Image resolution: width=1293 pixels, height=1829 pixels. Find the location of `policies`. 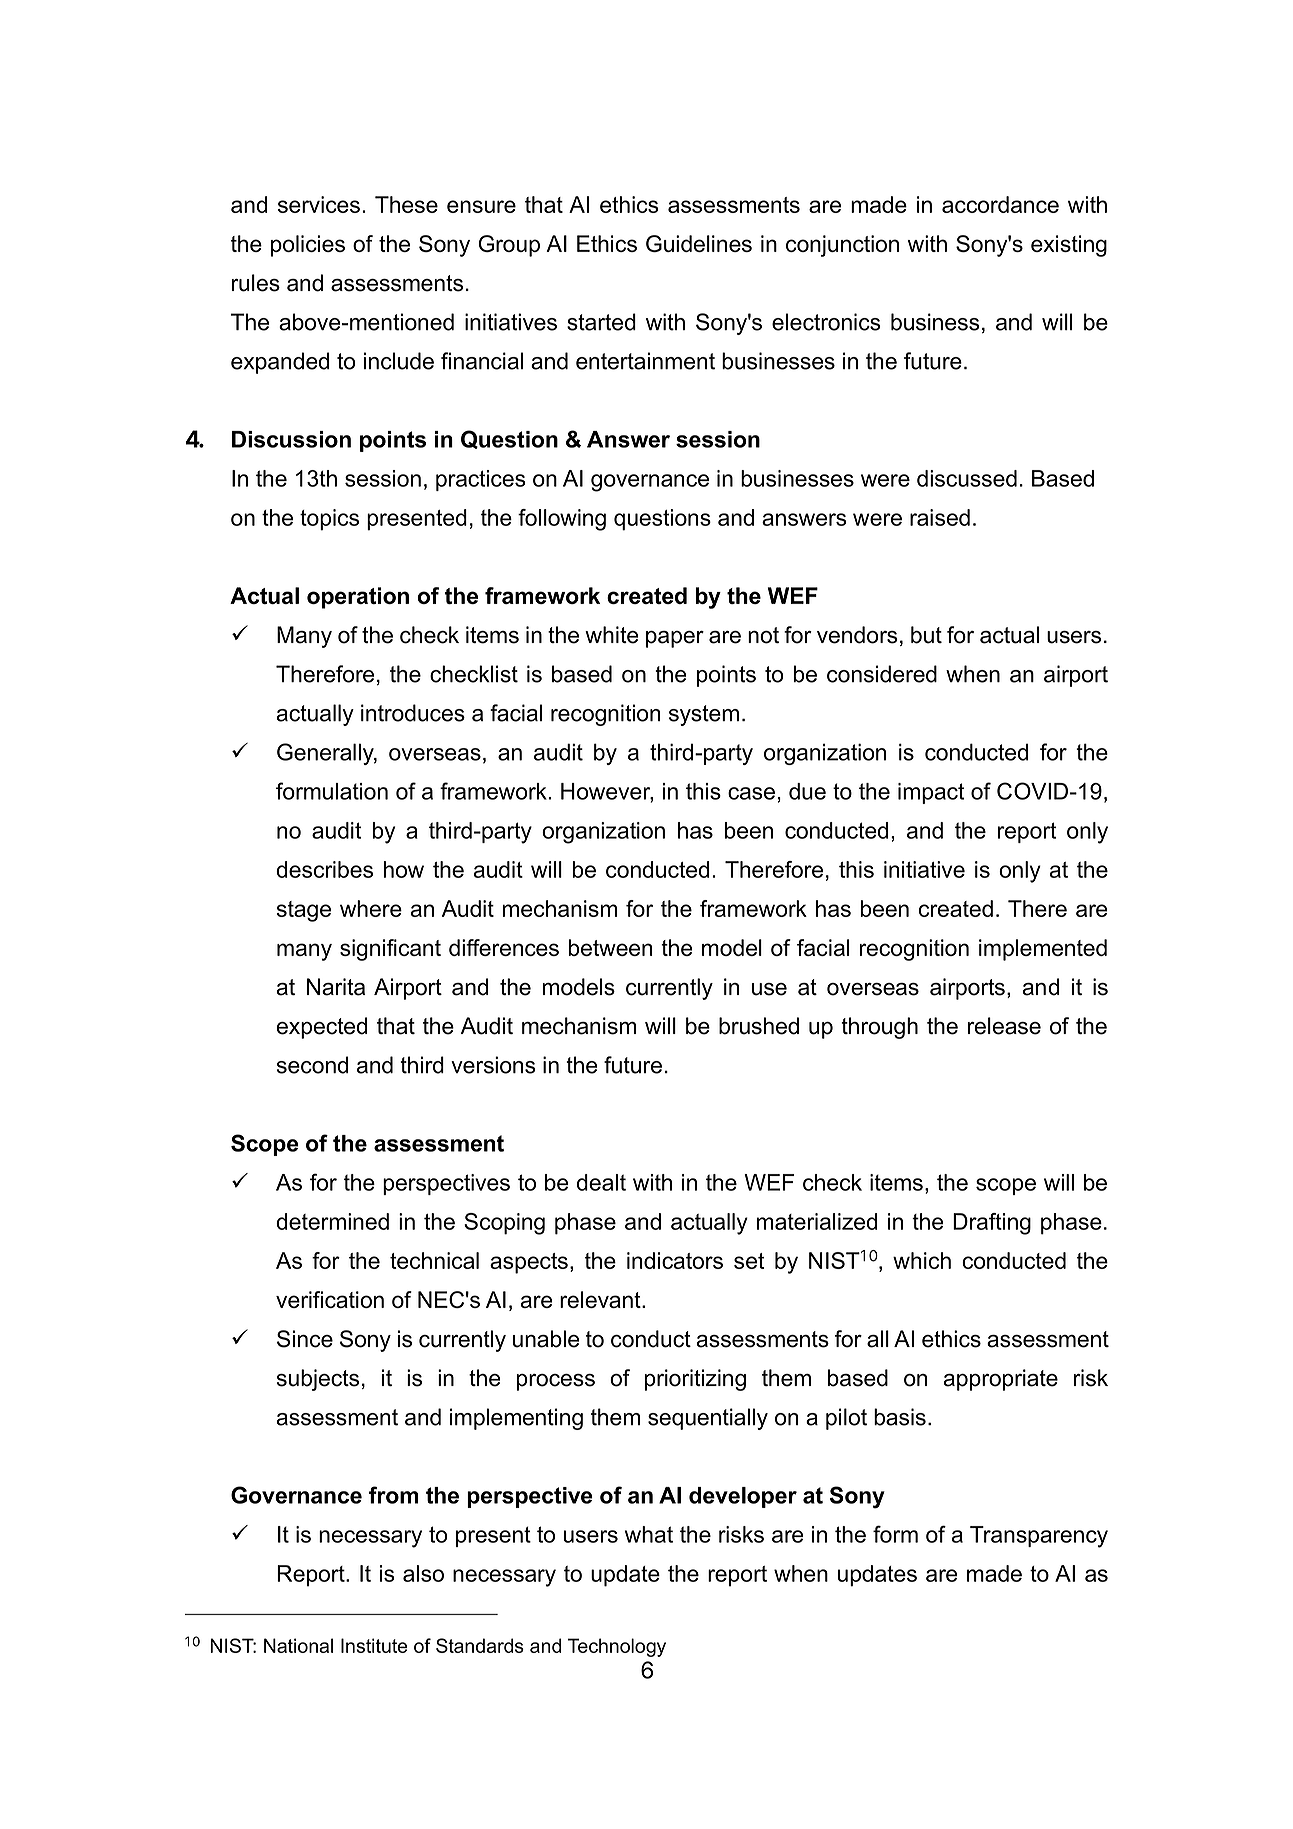

policies is located at coordinates (308, 246).
